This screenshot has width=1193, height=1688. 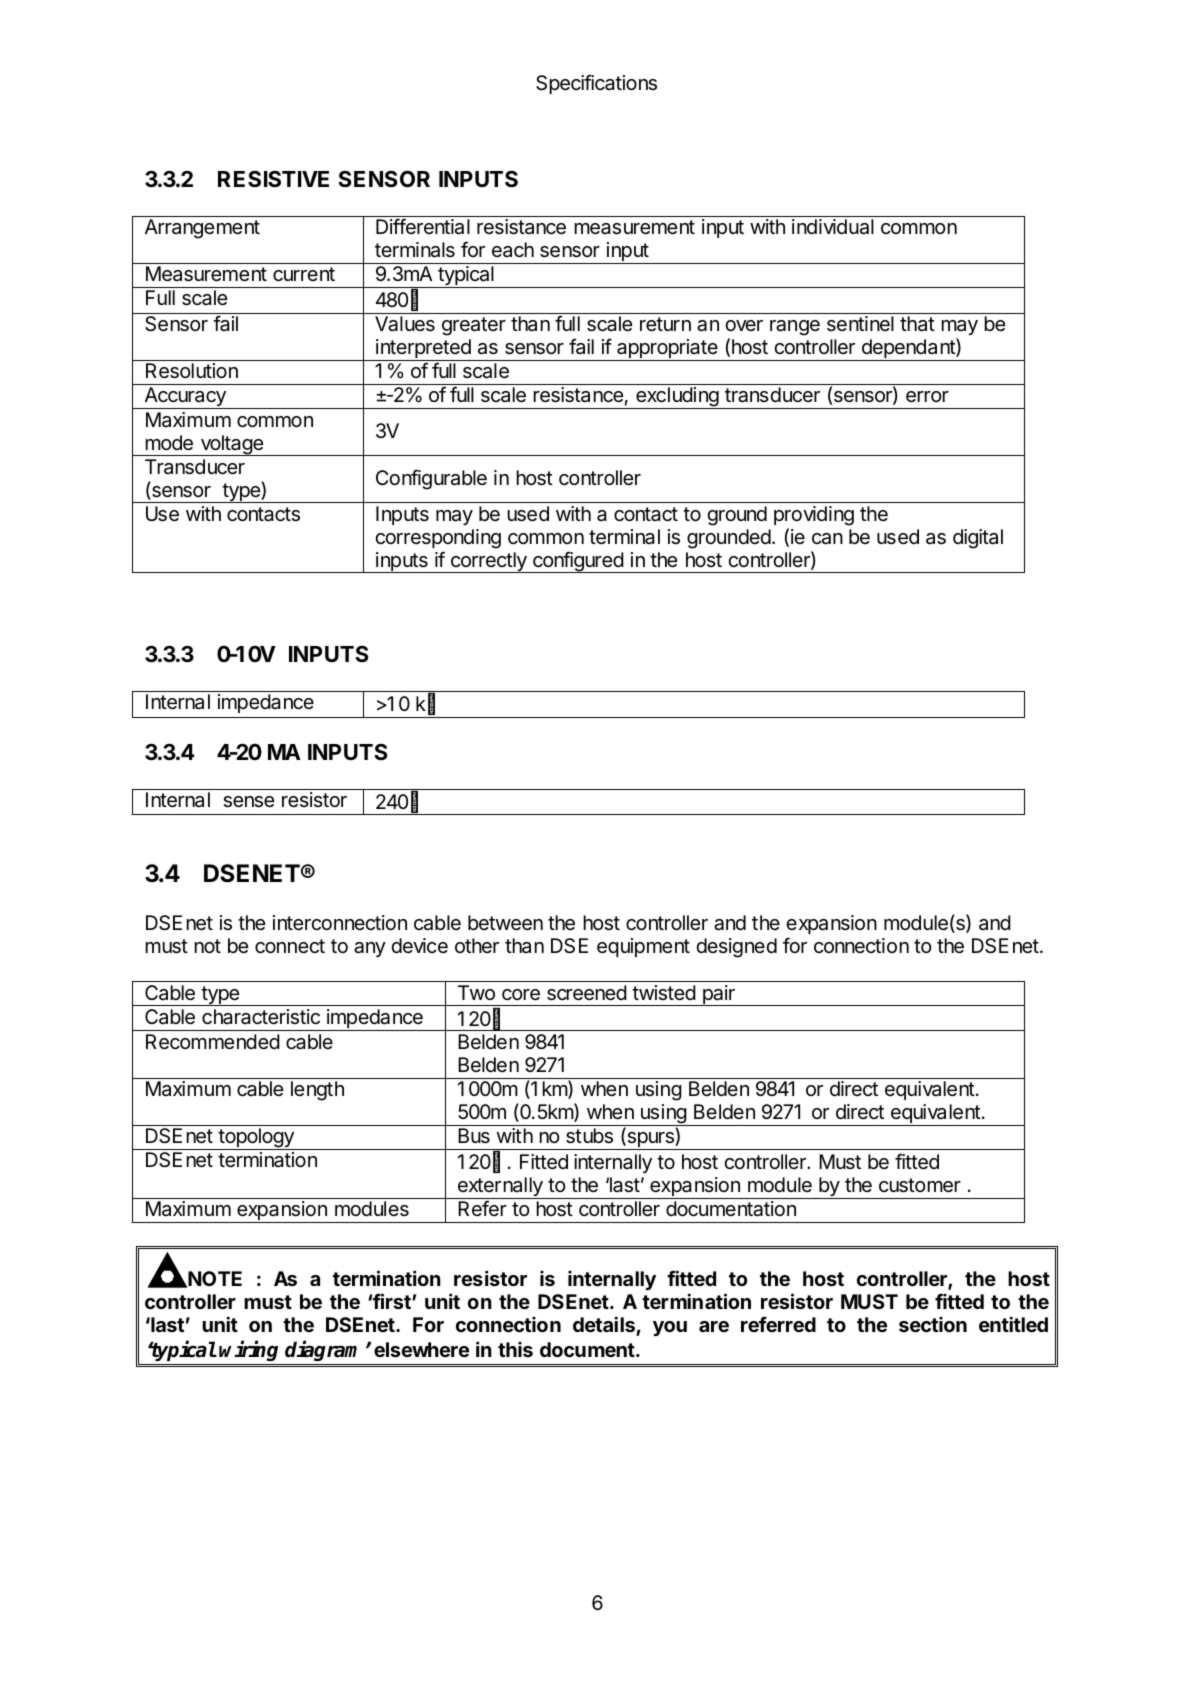 What do you see at coordinates (589, 1136) in the screenshot?
I see `stubs` at bounding box center [589, 1136].
